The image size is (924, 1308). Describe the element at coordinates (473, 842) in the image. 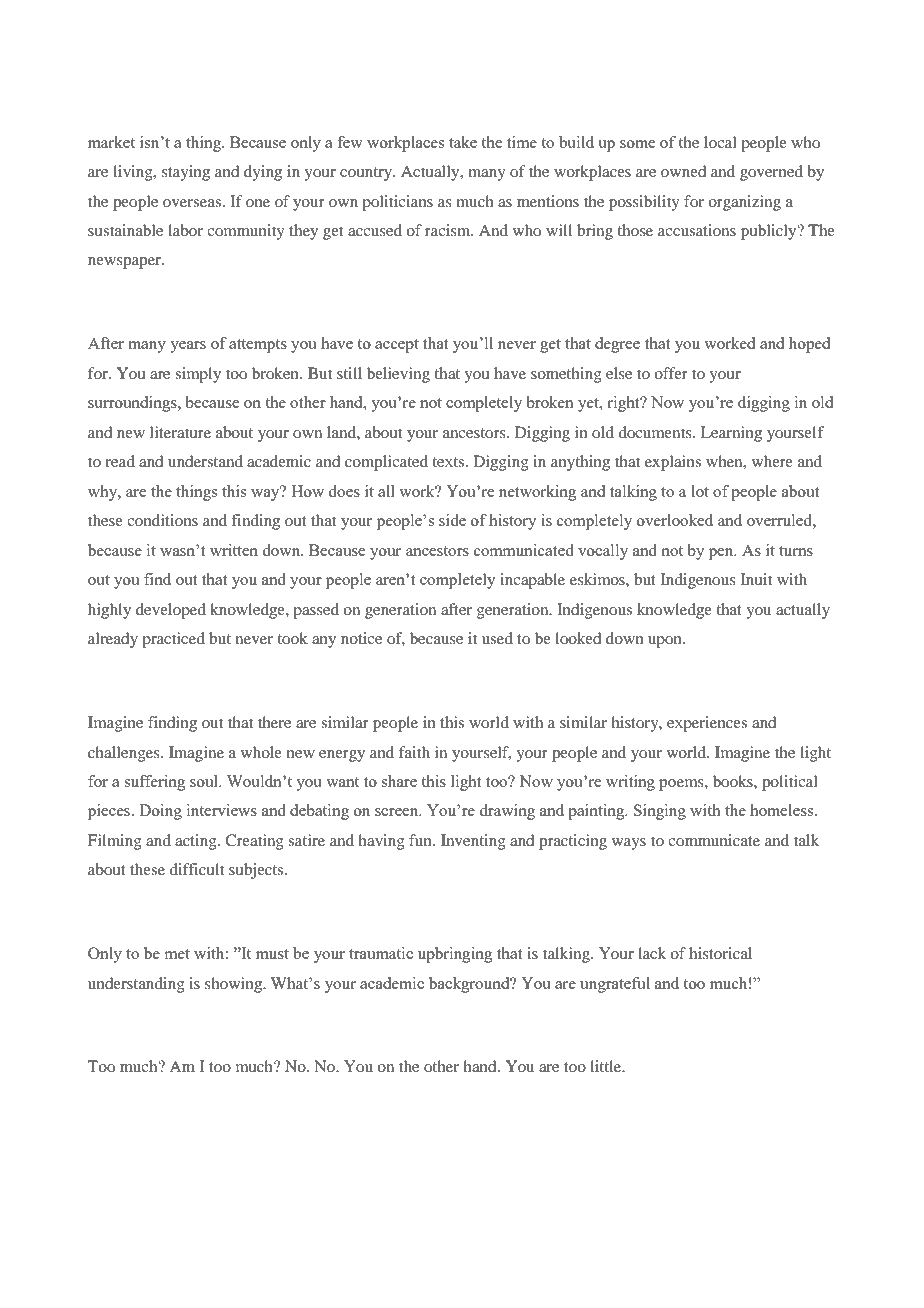

I see `Inventing` at that location.
